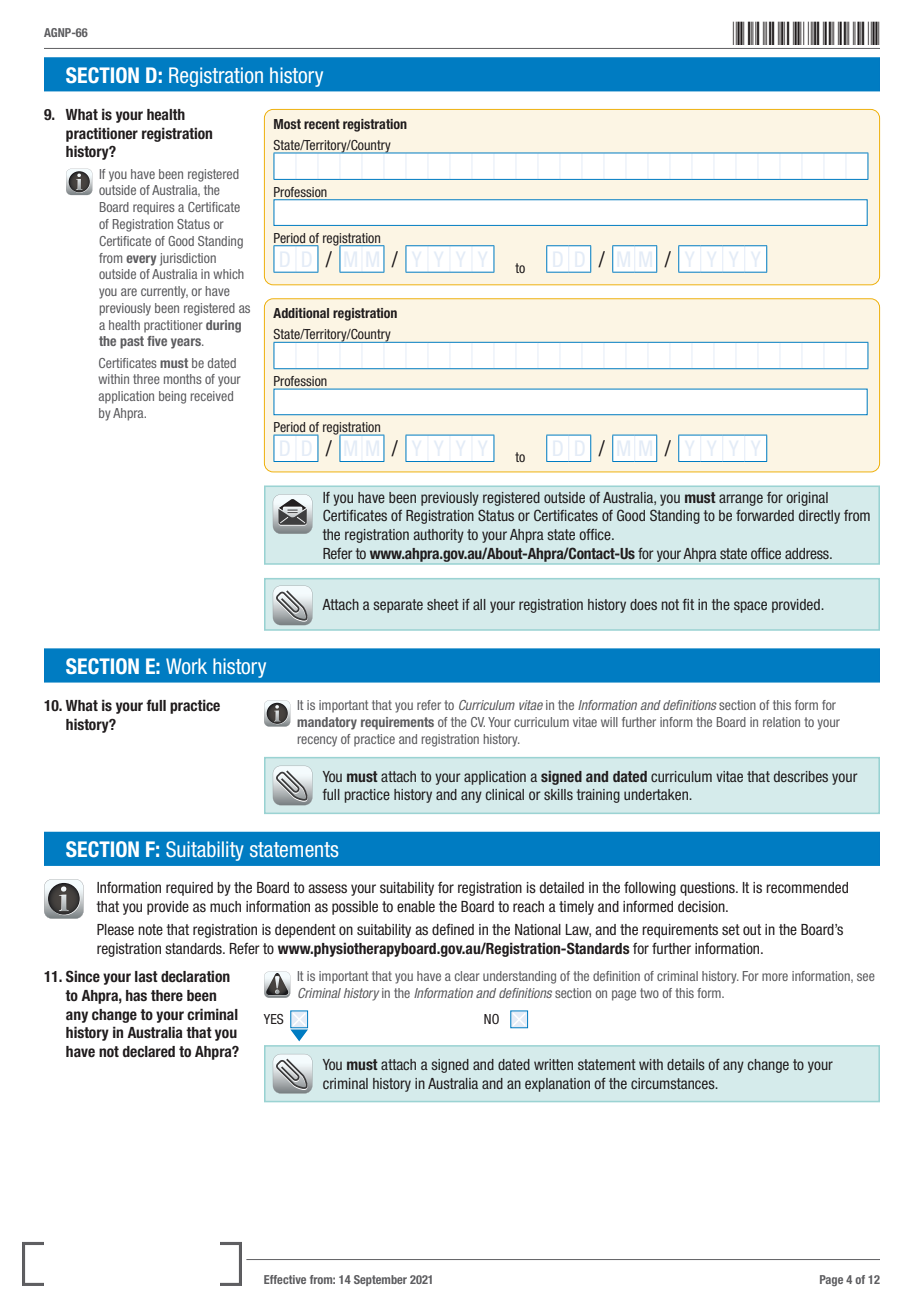  What do you see at coordinates (322, 124) in the screenshot?
I see `recent` at bounding box center [322, 124].
